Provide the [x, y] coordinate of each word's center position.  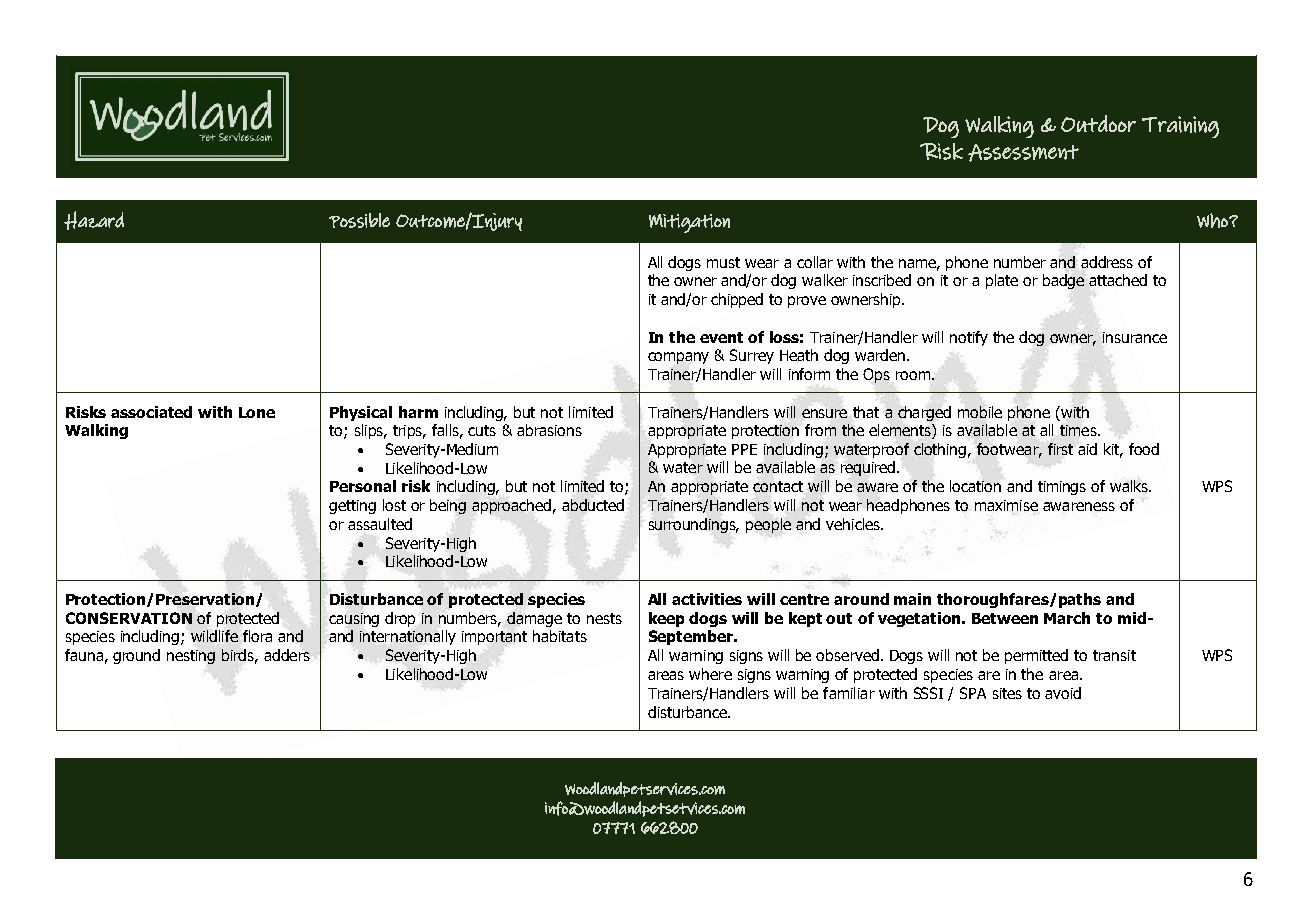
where [710, 674]
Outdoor [1098, 123]
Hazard [94, 220]
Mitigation [689, 223]
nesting [191, 657]
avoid [1063, 693]
